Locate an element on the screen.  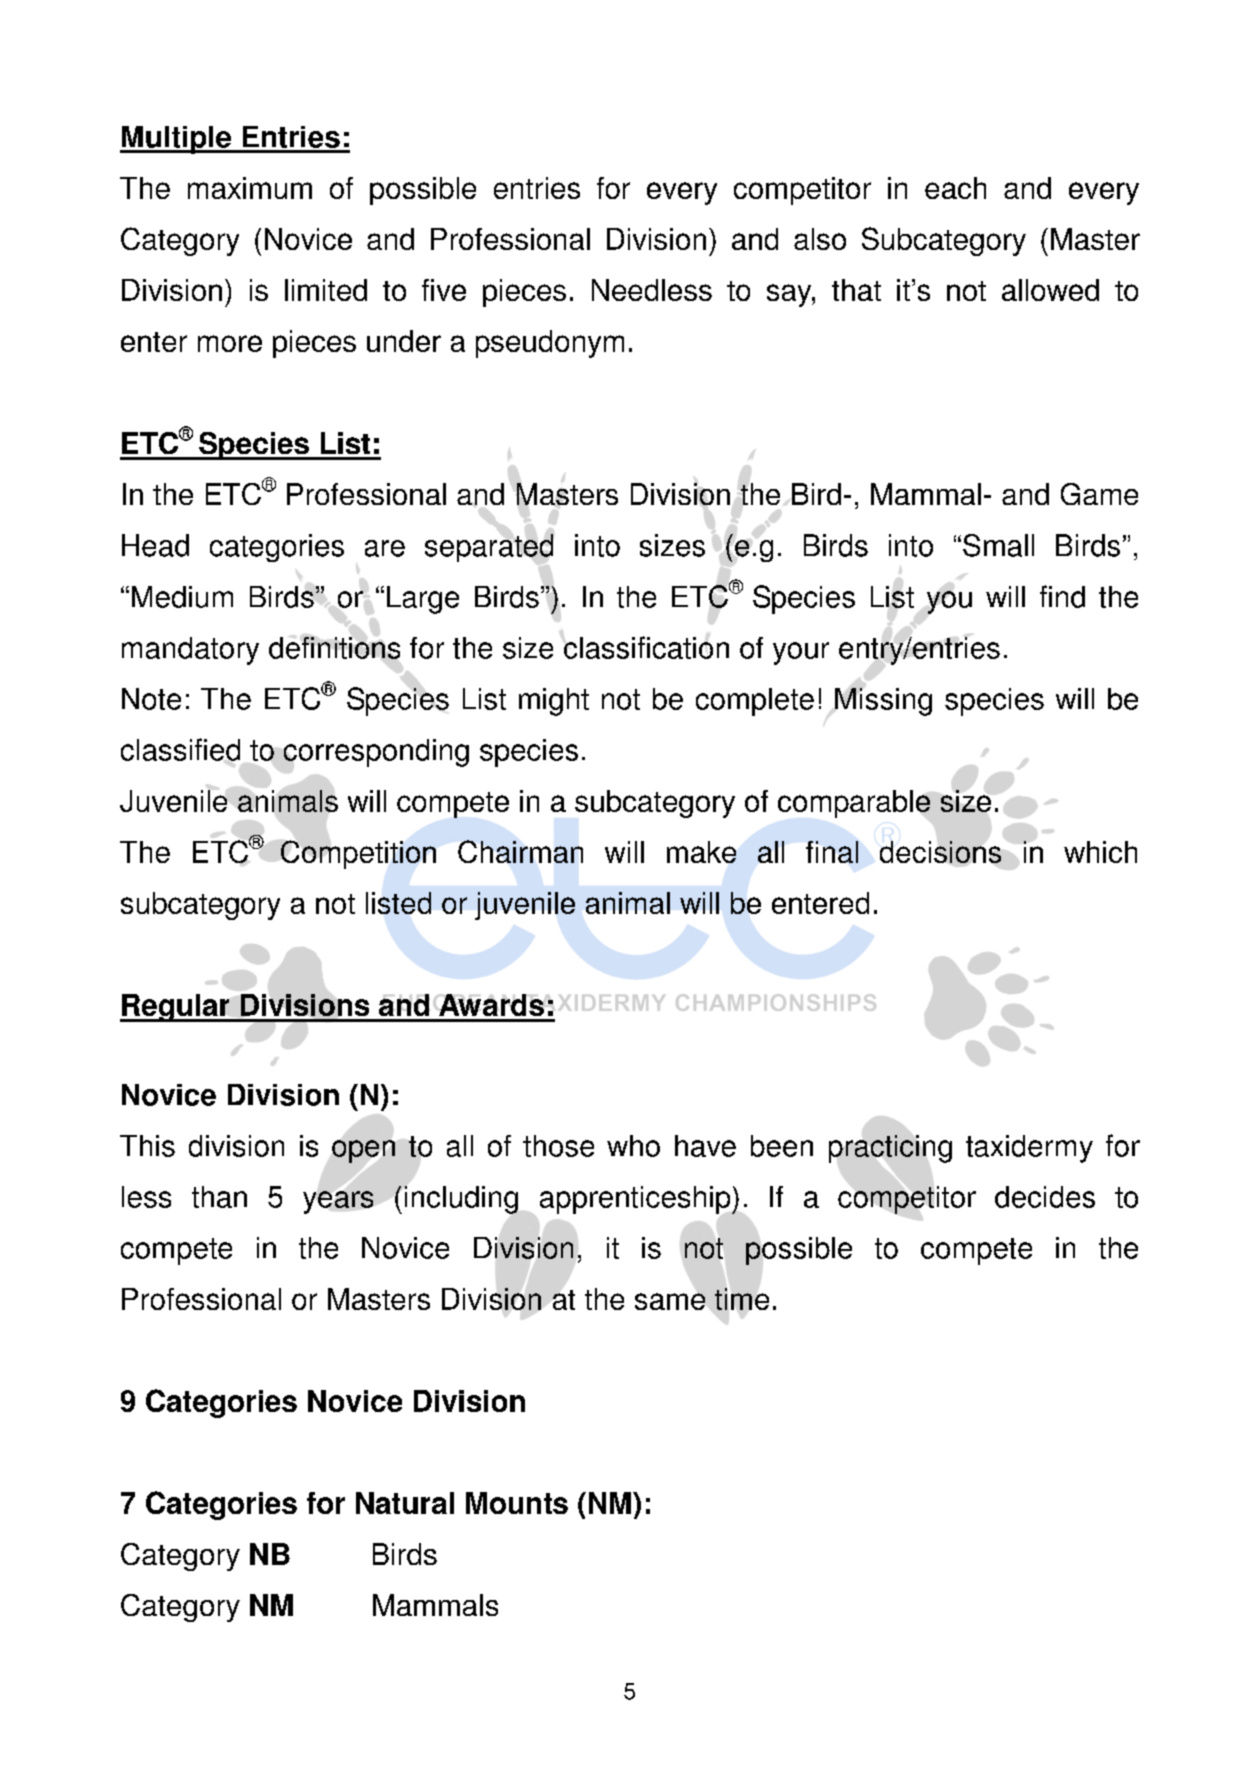
each is located at coordinates (955, 188).
